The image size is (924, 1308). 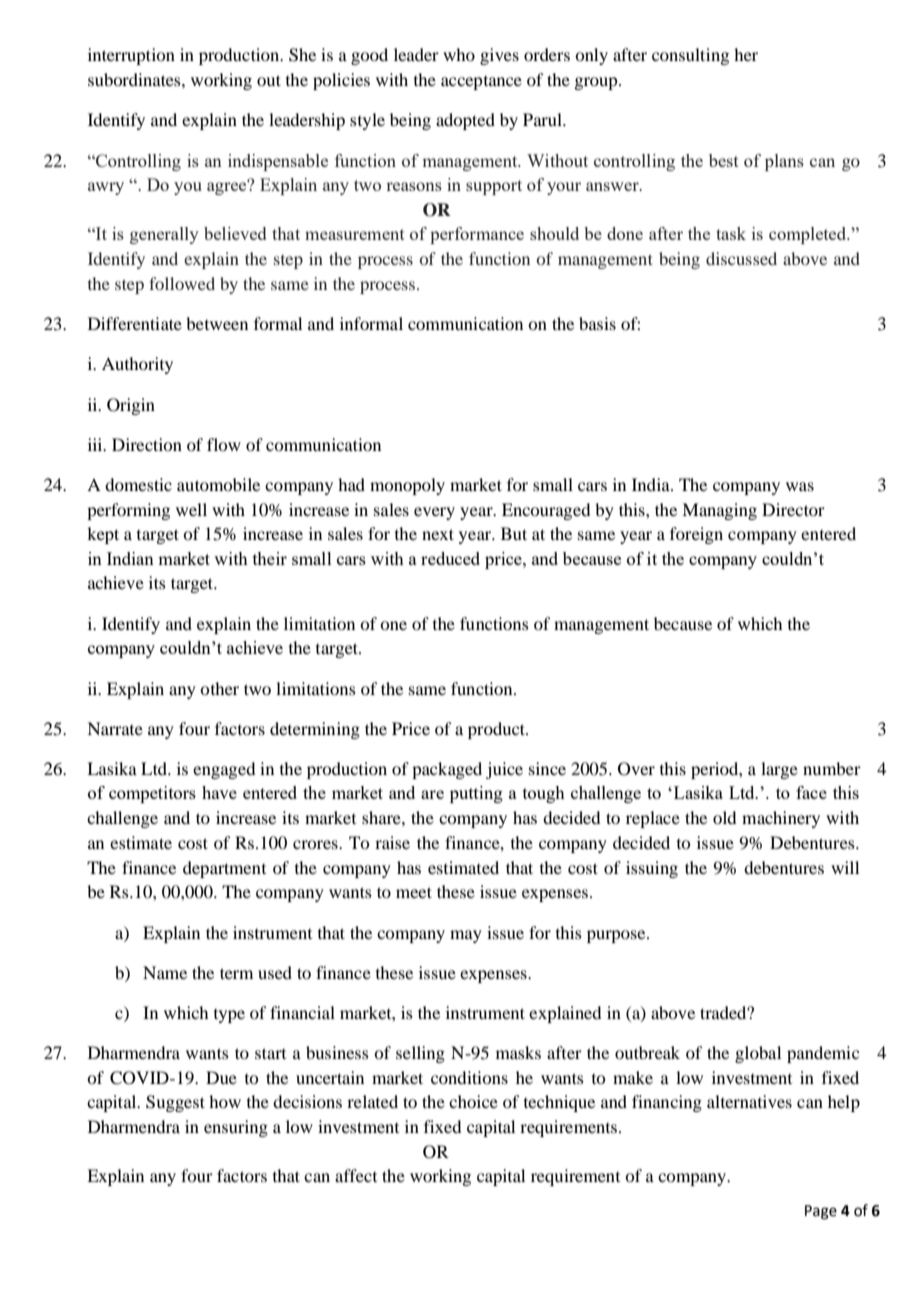 What do you see at coordinates (219, 688) in the screenshot?
I see `other` at bounding box center [219, 688].
